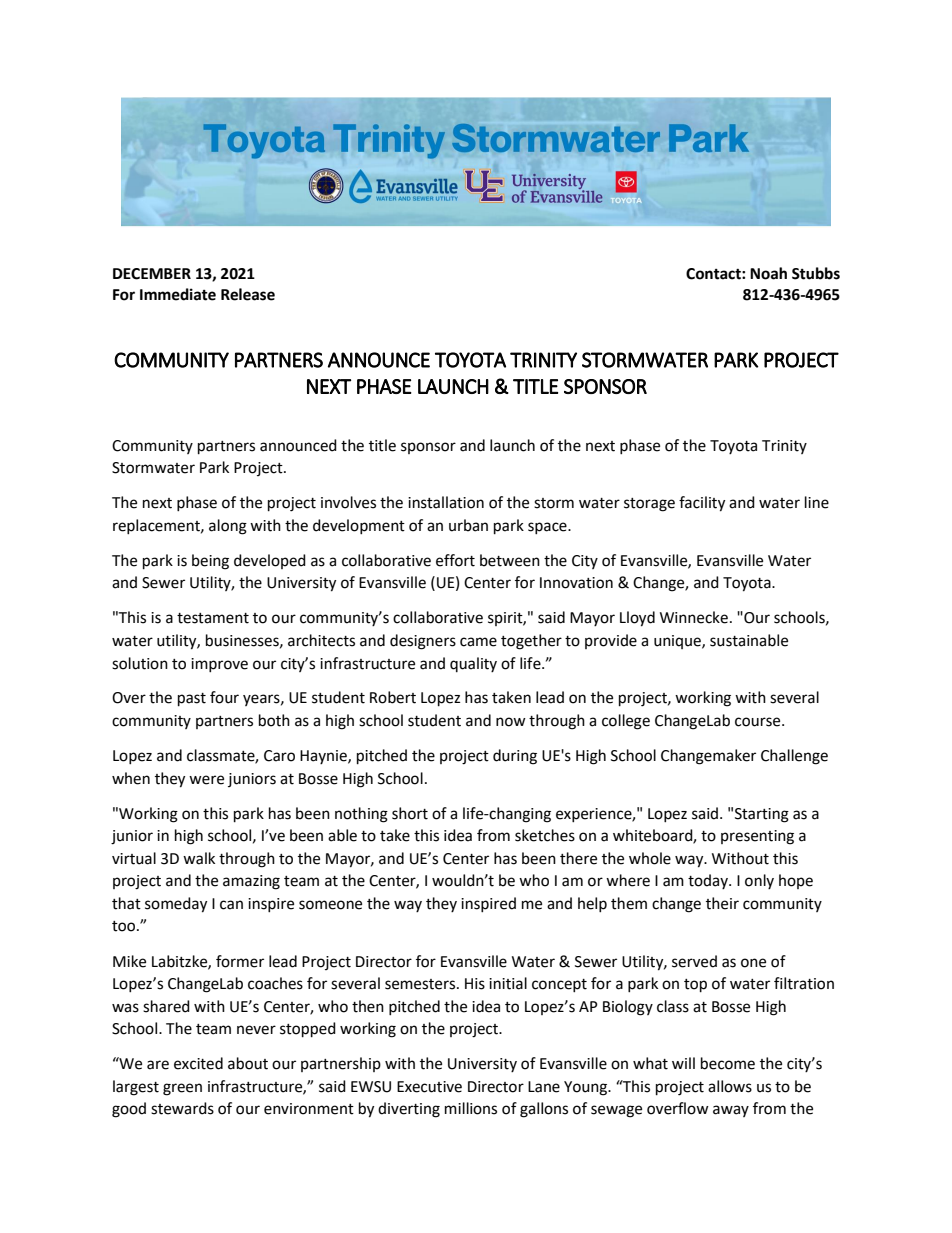  What do you see at coordinates (473, 664) in the screenshot?
I see `quality` at bounding box center [473, 664].
